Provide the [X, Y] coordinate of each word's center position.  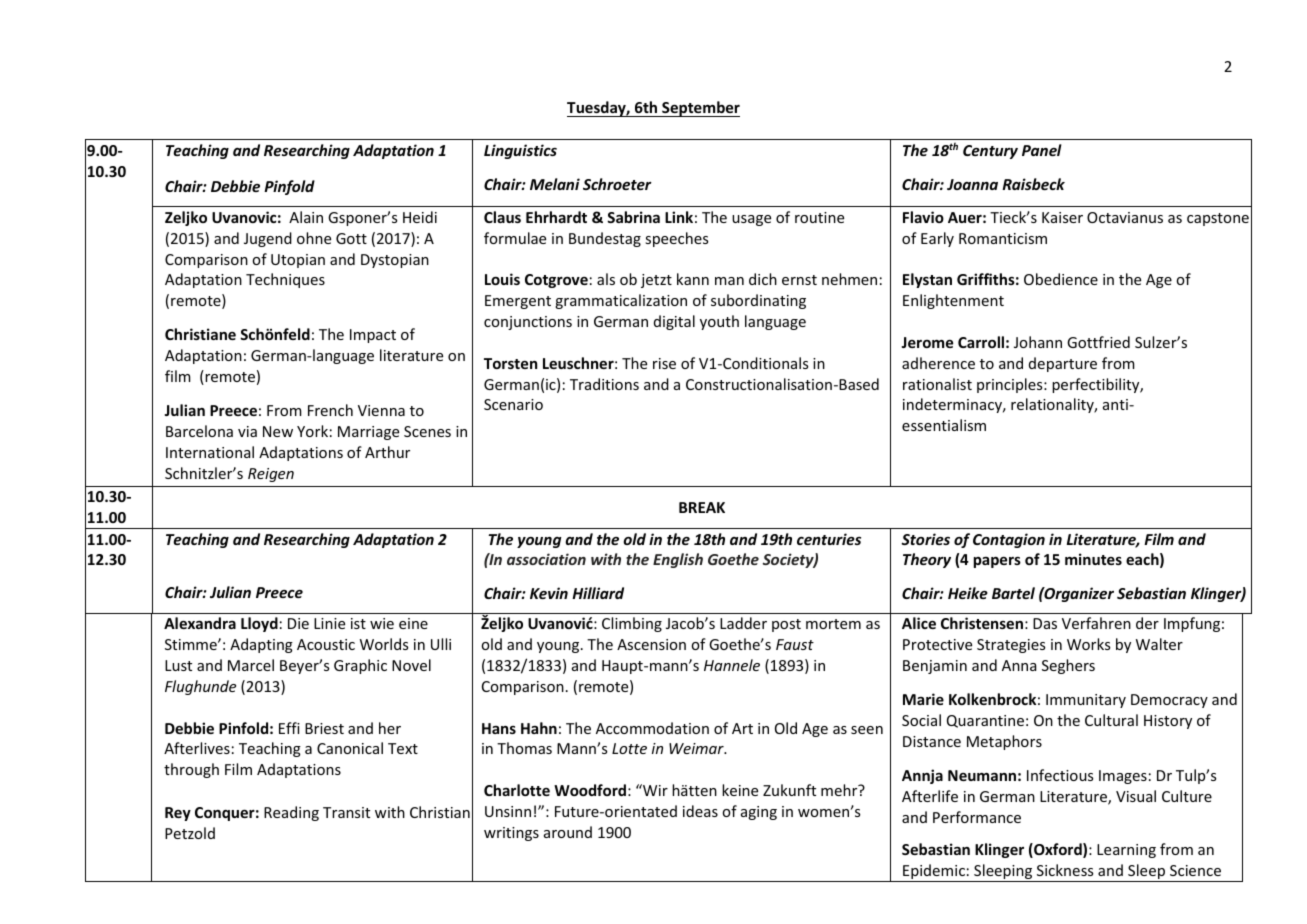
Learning [1126, 851]
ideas [700, 811]
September [700, 109]
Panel [1042, 150]
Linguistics [520, 151]
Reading [291, 813]
